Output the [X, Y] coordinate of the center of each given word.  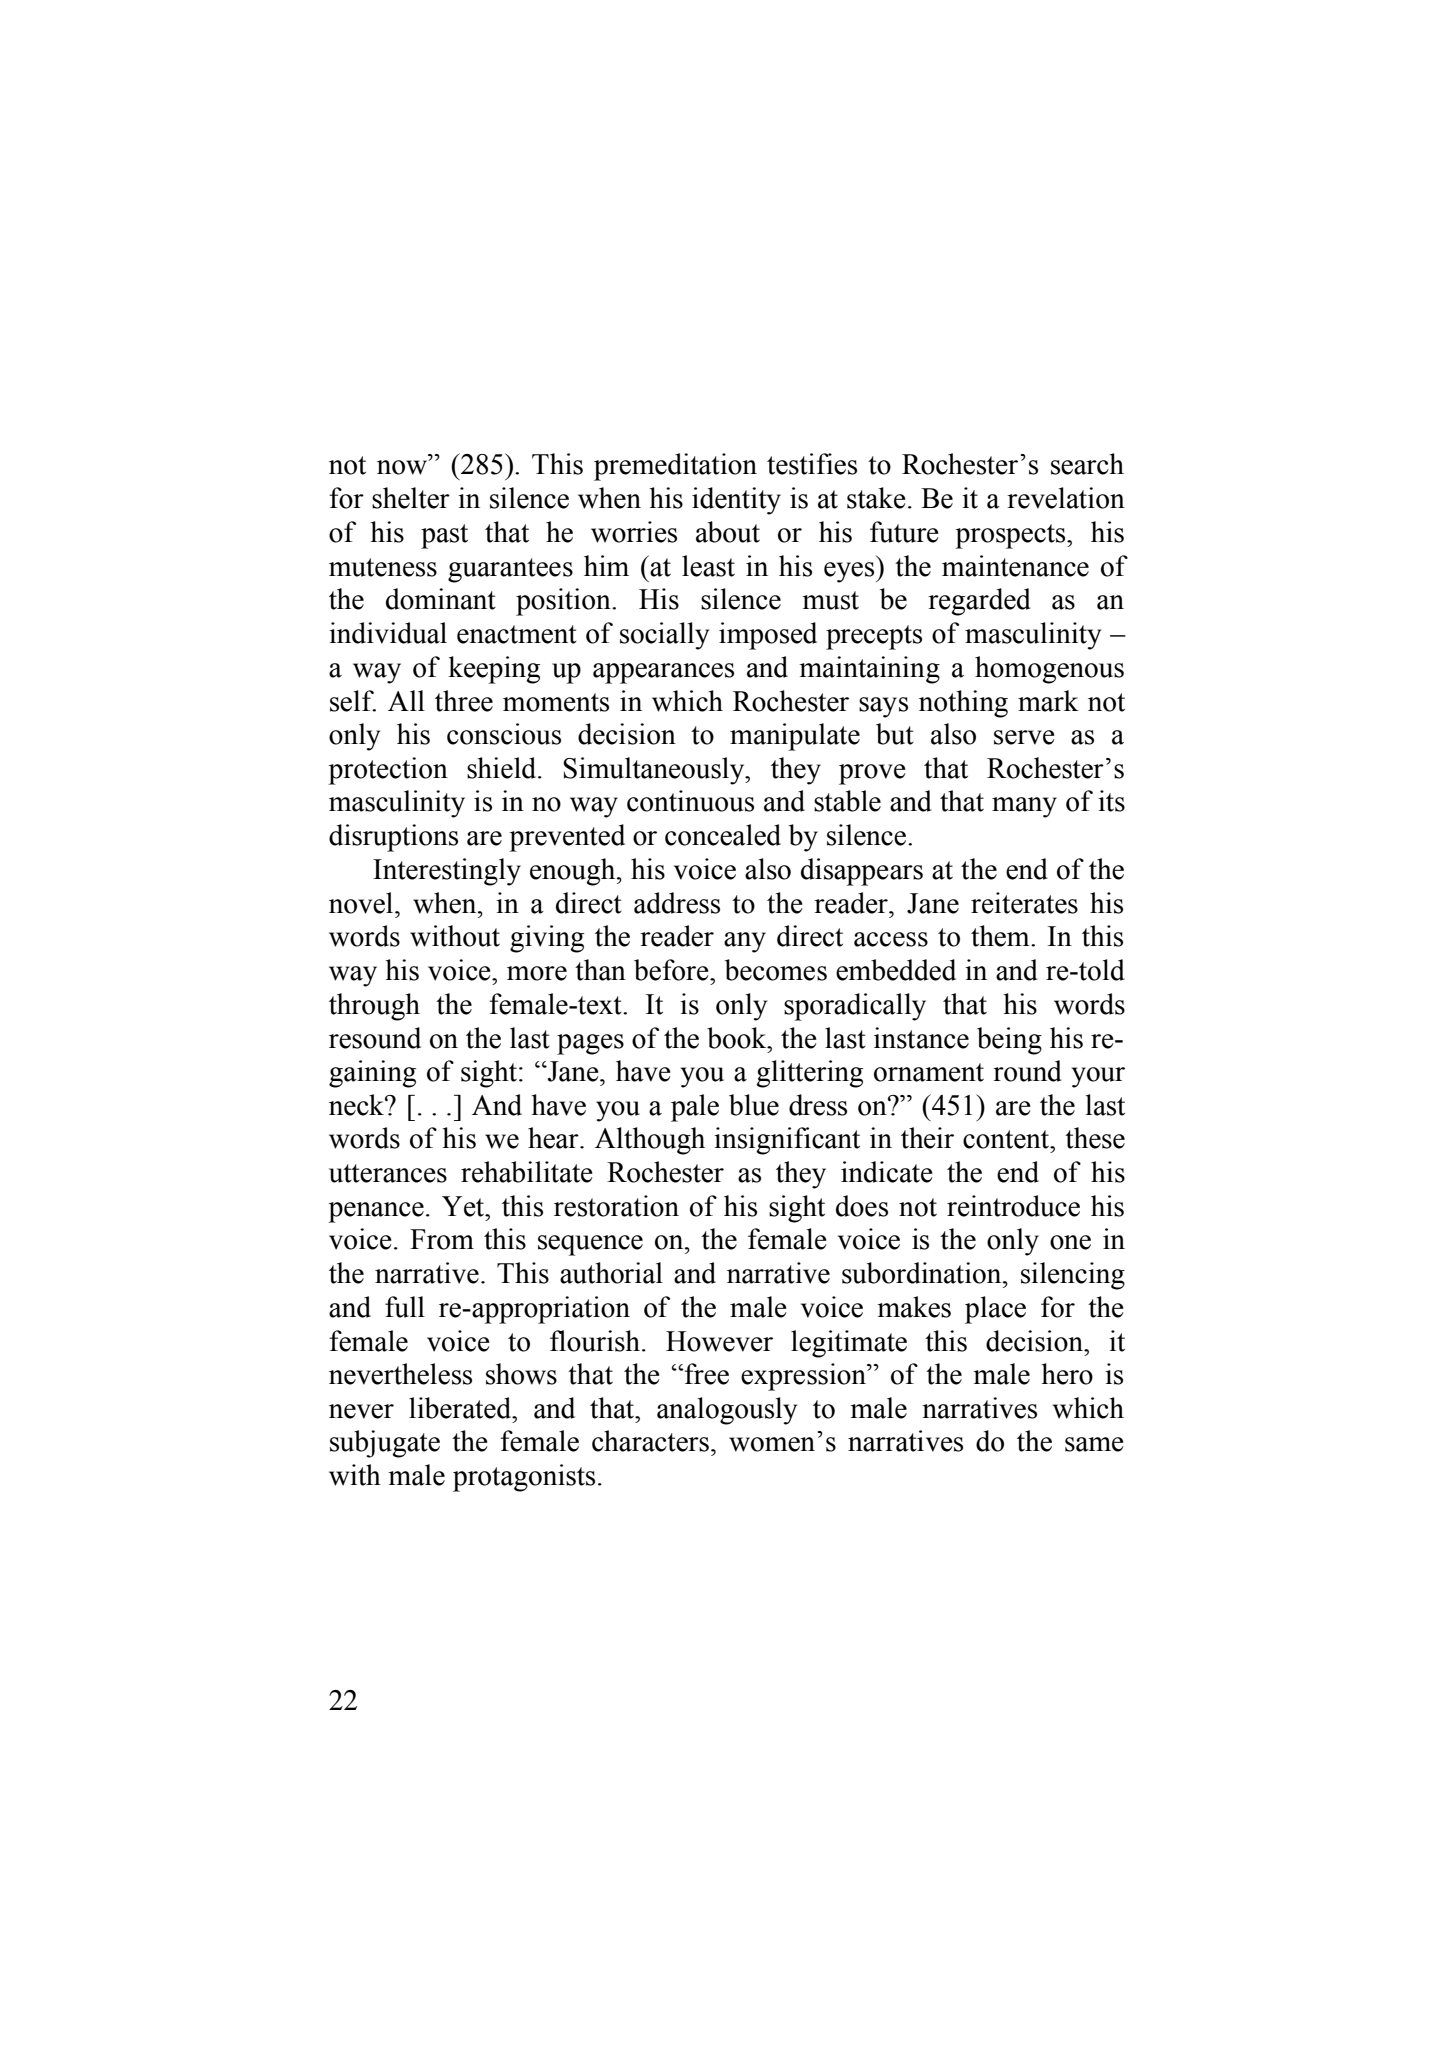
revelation [1066, 498]
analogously [727, 1411]
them [1001, 936]
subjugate [385, 1444]
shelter [411, 498]
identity [736, 501]
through [374, 1007]
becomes [776, 970]
